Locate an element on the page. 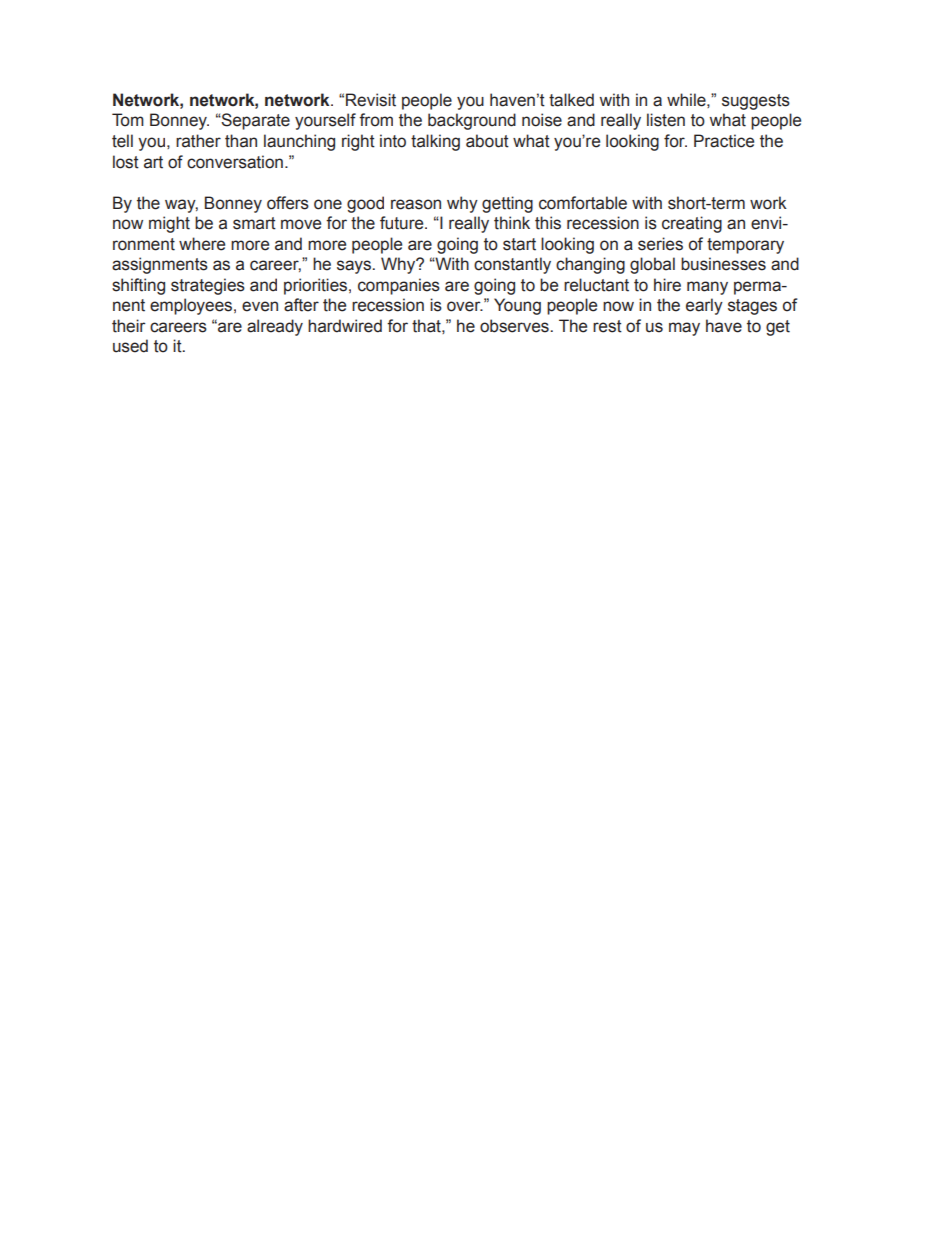 The image size is (952, 1233). reason is located at coordinates (416, 204).
